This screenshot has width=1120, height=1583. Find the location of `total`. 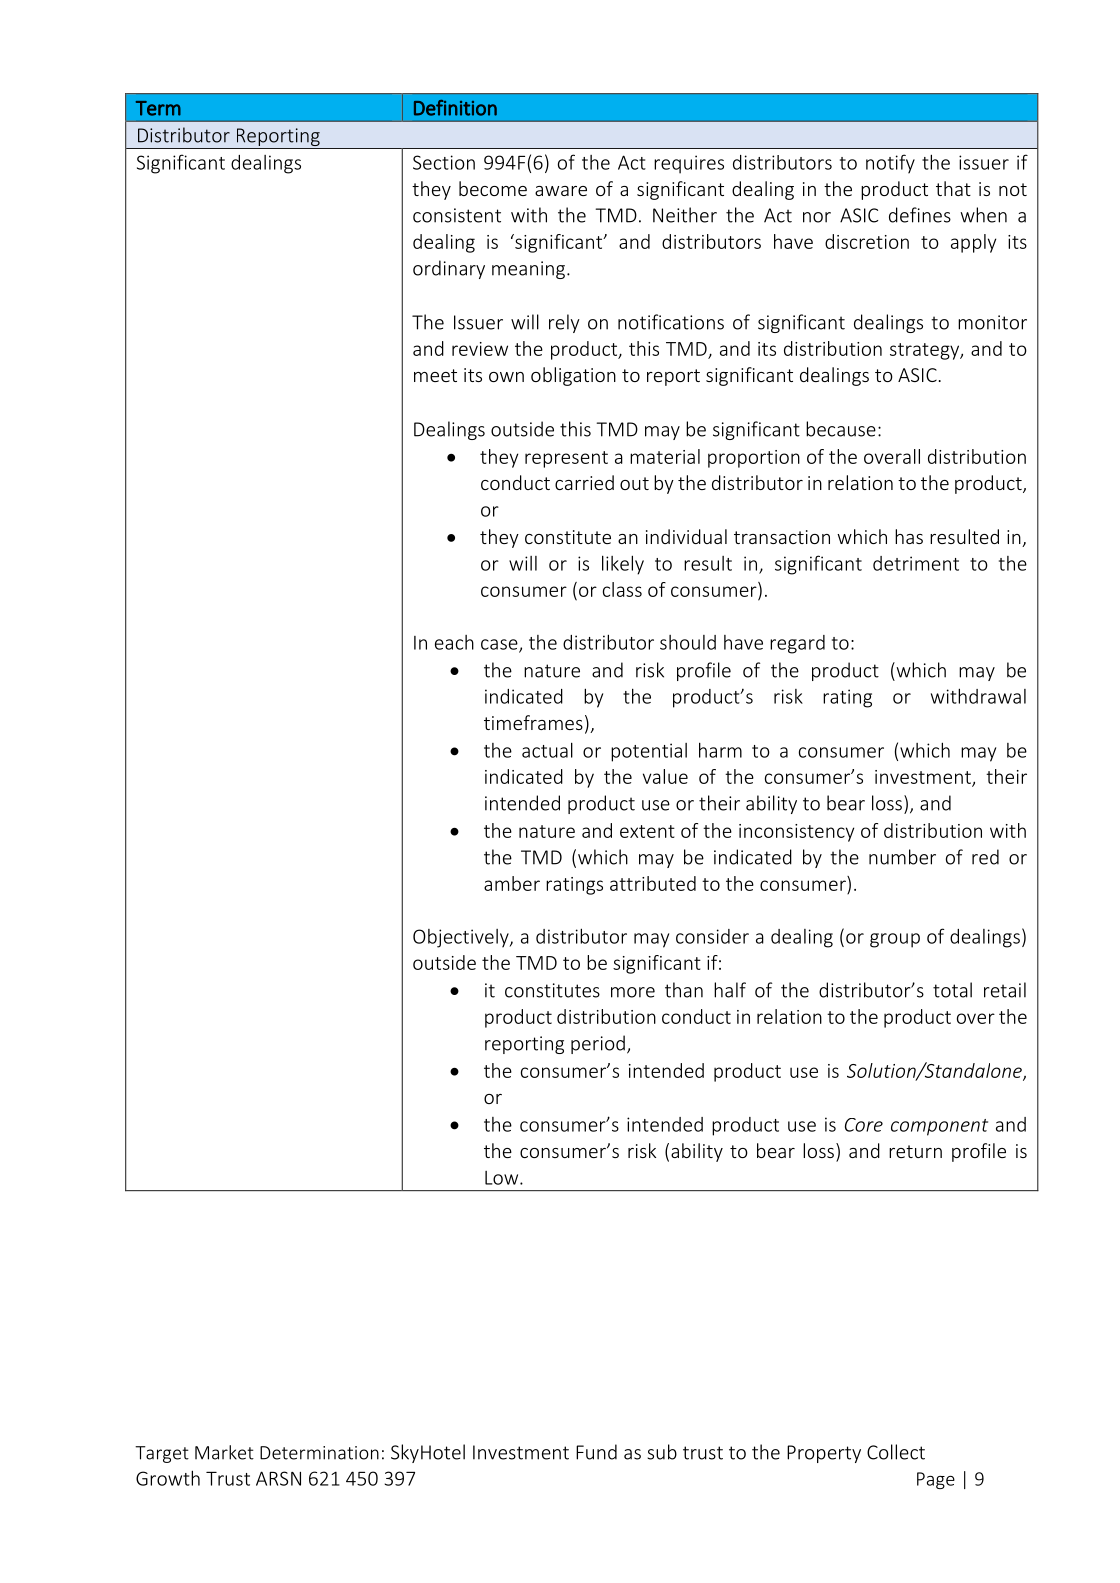

total is located at coordinates (952, 990).
